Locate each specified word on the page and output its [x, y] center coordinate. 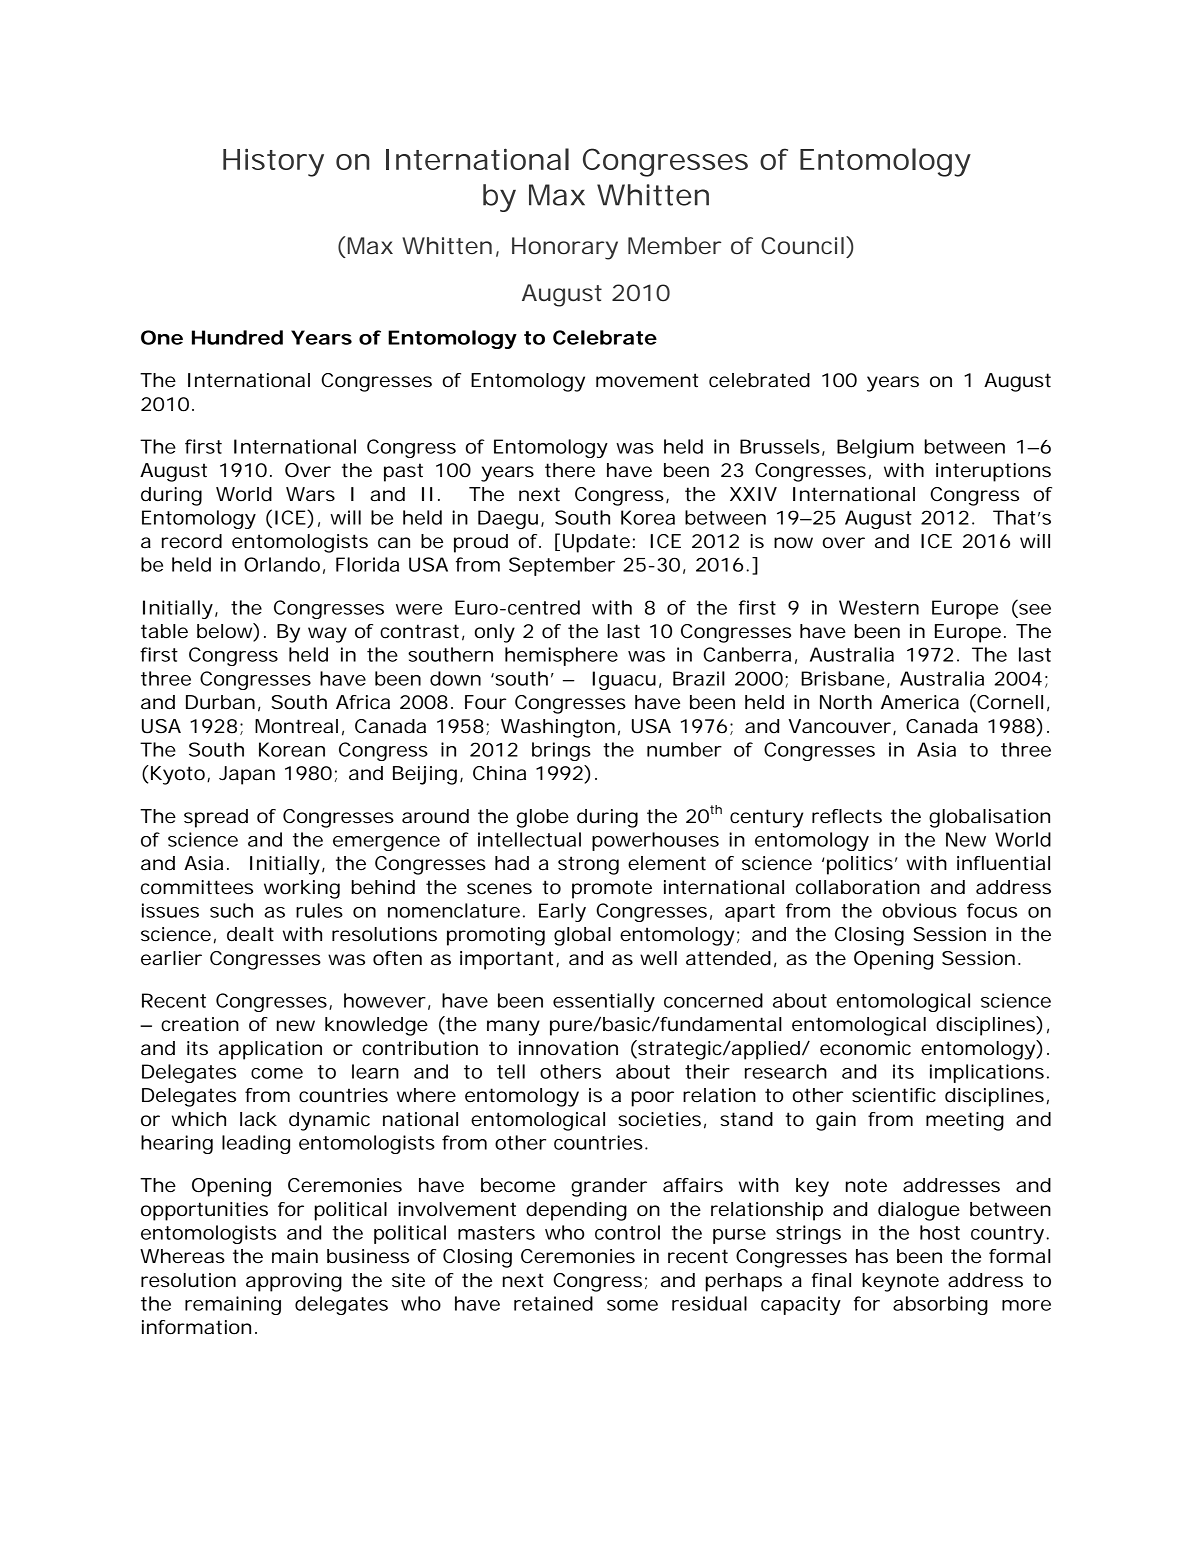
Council [804, 245]
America [920, 702]
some [632, 1305]
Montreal [296, 726]
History [273, 162]
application [270, 1050]
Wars [310, 494]
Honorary [565, 248]
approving [294, 1282]
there [570, 470]
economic [865, 1048]
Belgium [875, 448]
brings [561, 751]
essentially [604, 1002]
